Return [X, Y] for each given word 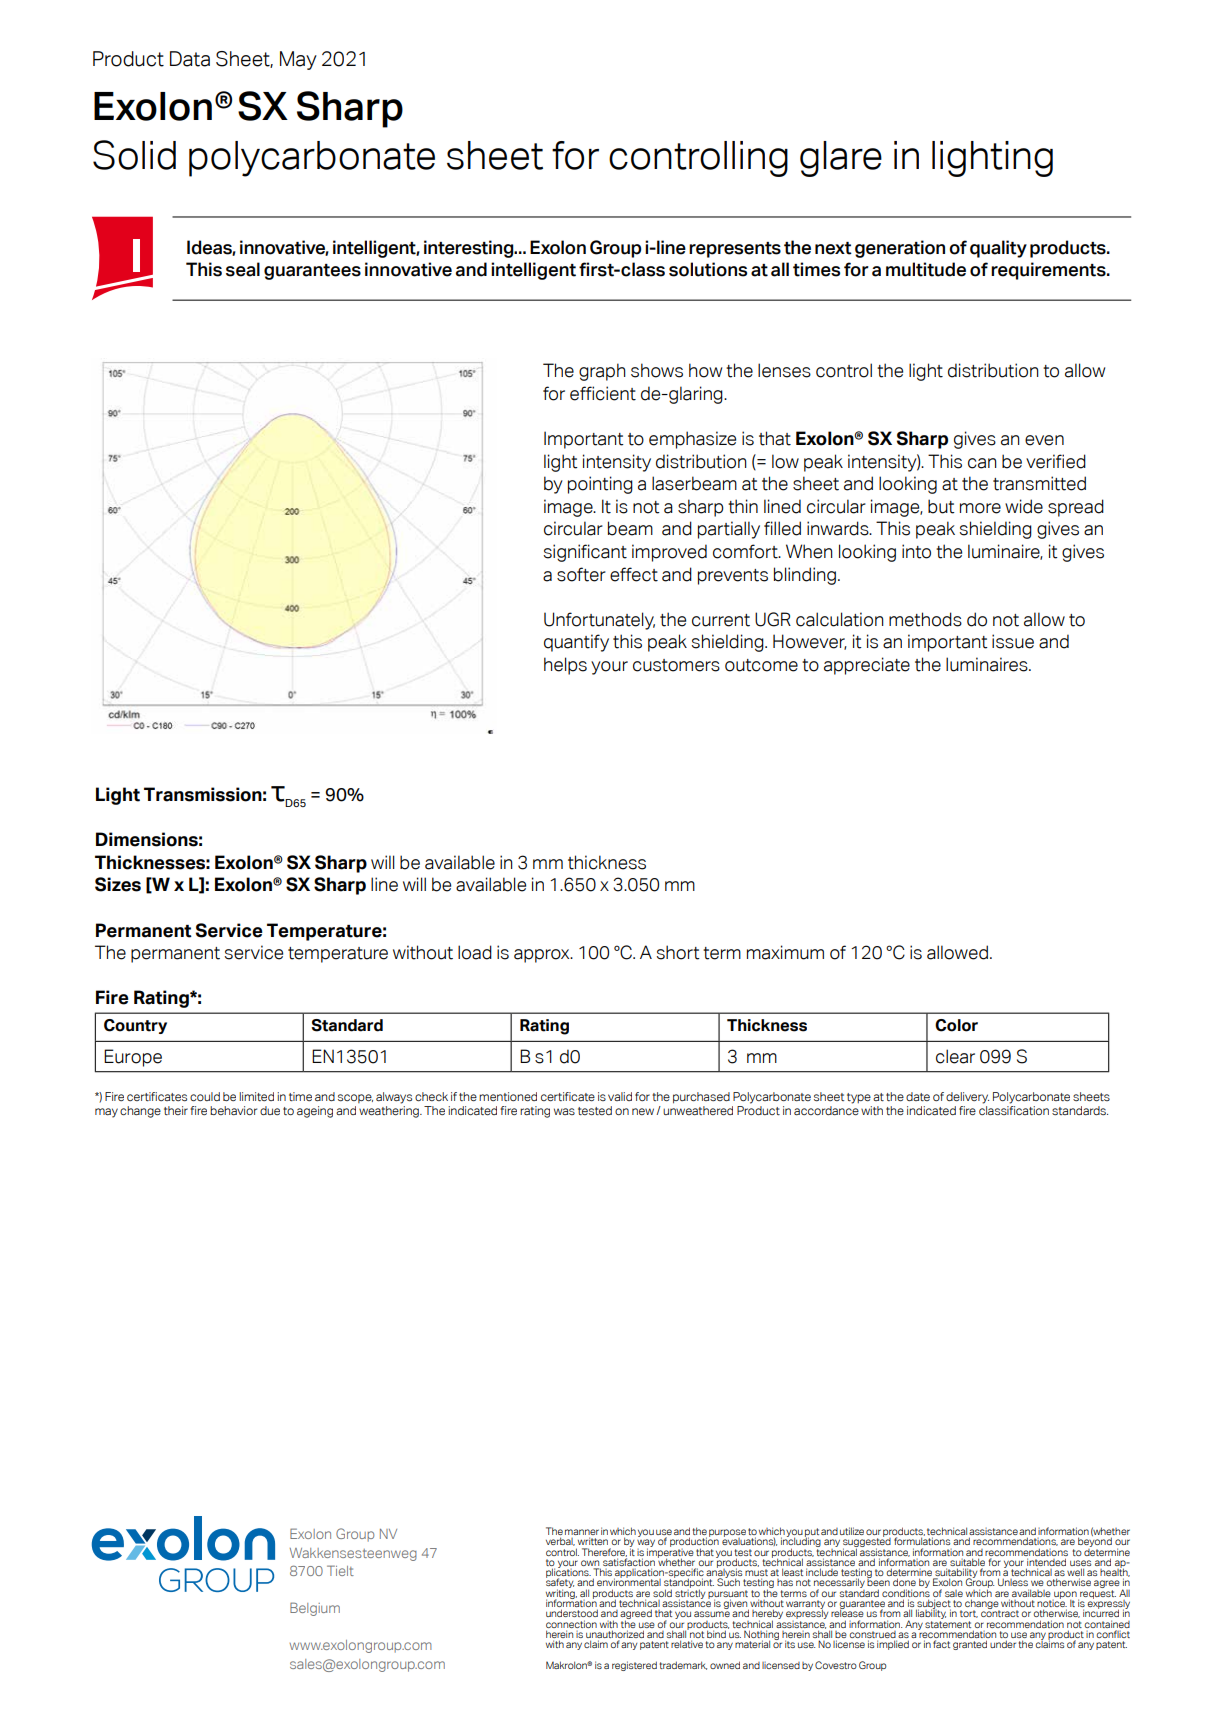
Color [956, 1025]
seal [243, 269]
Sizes [118, 884]
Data [190, 59]
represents [735, 250]
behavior [233, 1110]
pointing [600, 485]
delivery [967, 1098]
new [644, 1111]
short [678, 952]
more [980, 508]
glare [841, 159]
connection [571, 1624]
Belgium [315, 1609]
